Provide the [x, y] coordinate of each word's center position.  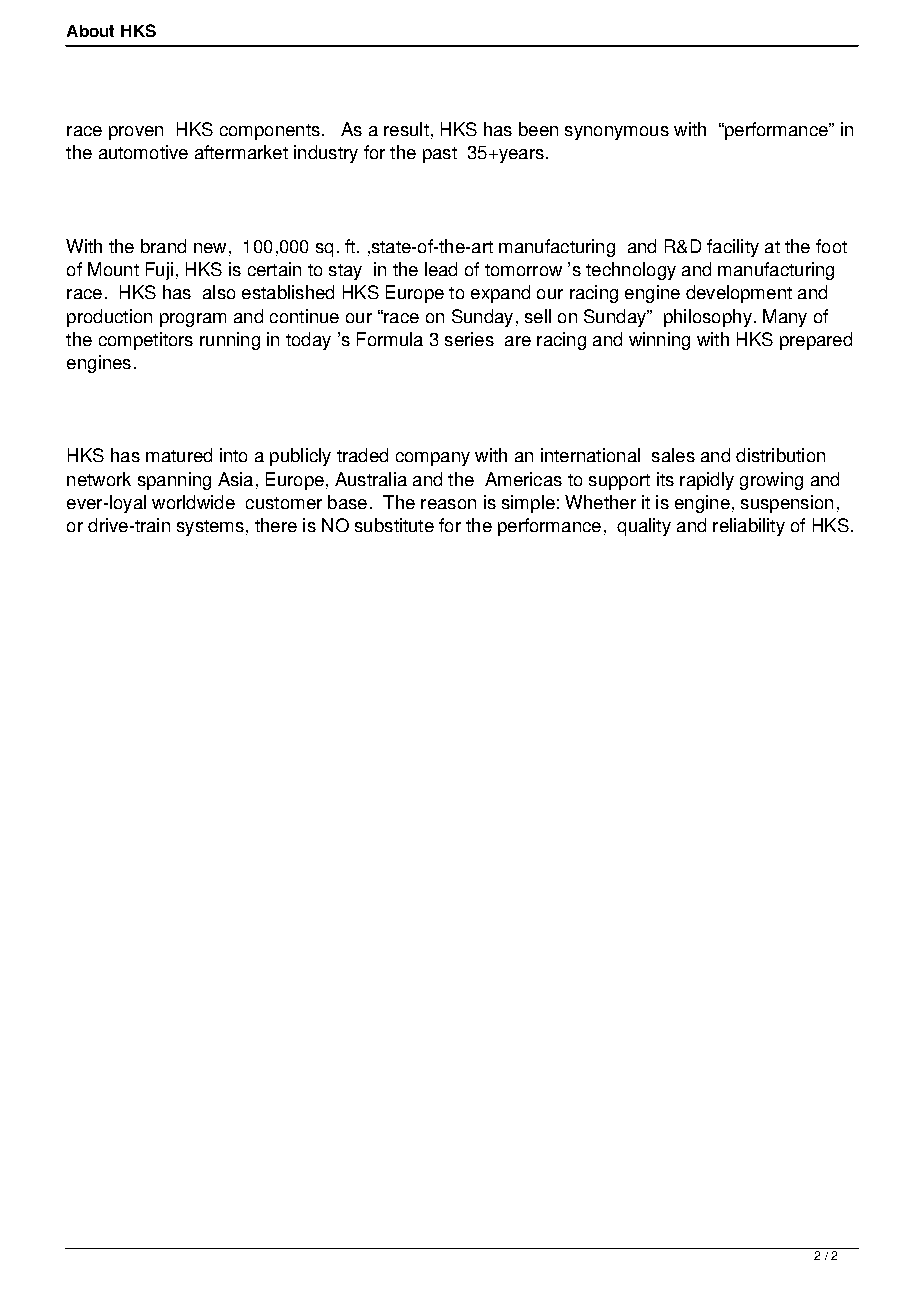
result [406, 129]
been [538, 129]
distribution [780, 455]
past [440, 155]
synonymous [617, 133]
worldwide [193, 502]
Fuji [159, 271]
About [90, 31]
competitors [146, 341]
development [739, 294]
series [469, 339]
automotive [143, 152]
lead [441, 269]
